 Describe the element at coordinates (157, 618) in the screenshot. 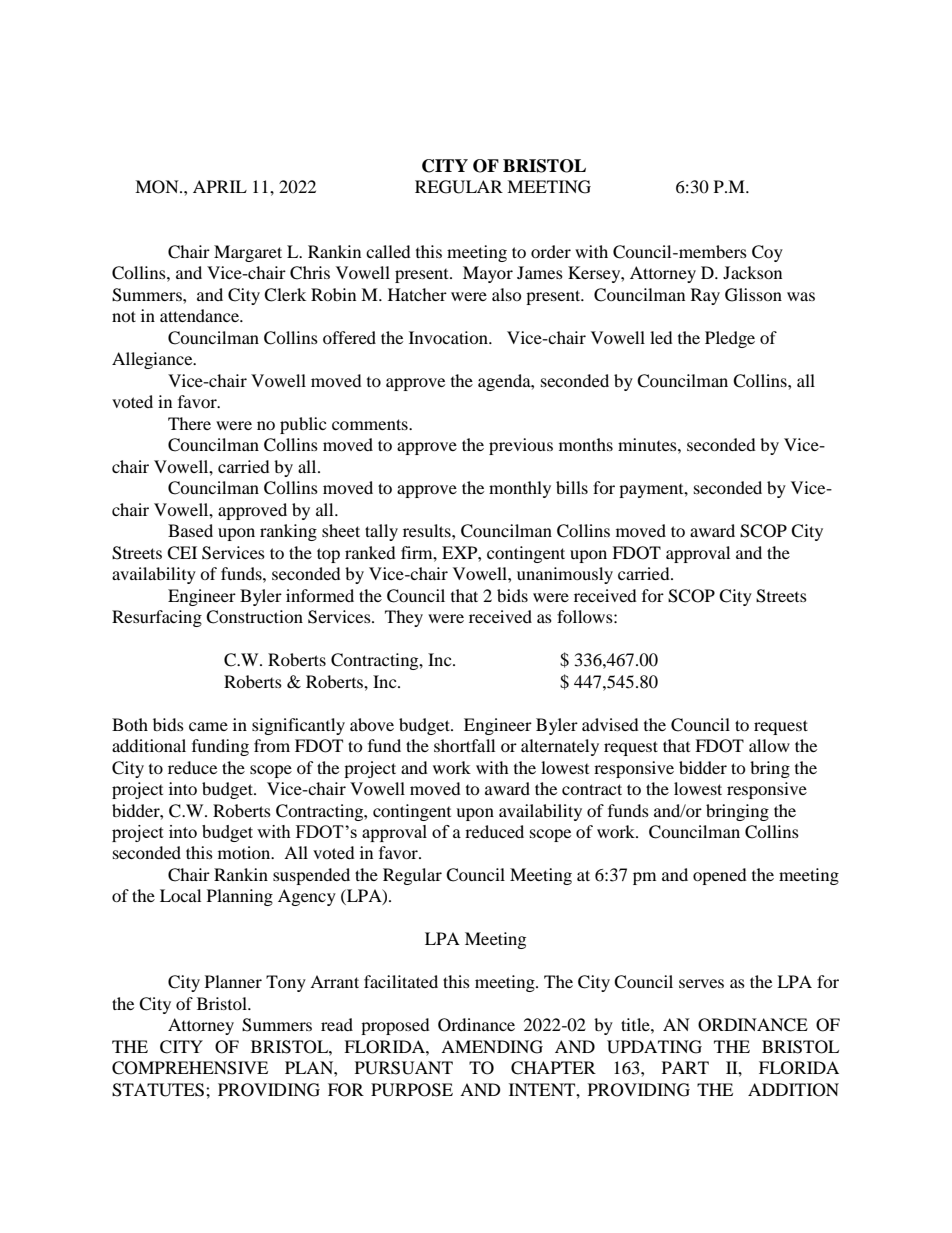

I see `Resurfacing` at that location.
